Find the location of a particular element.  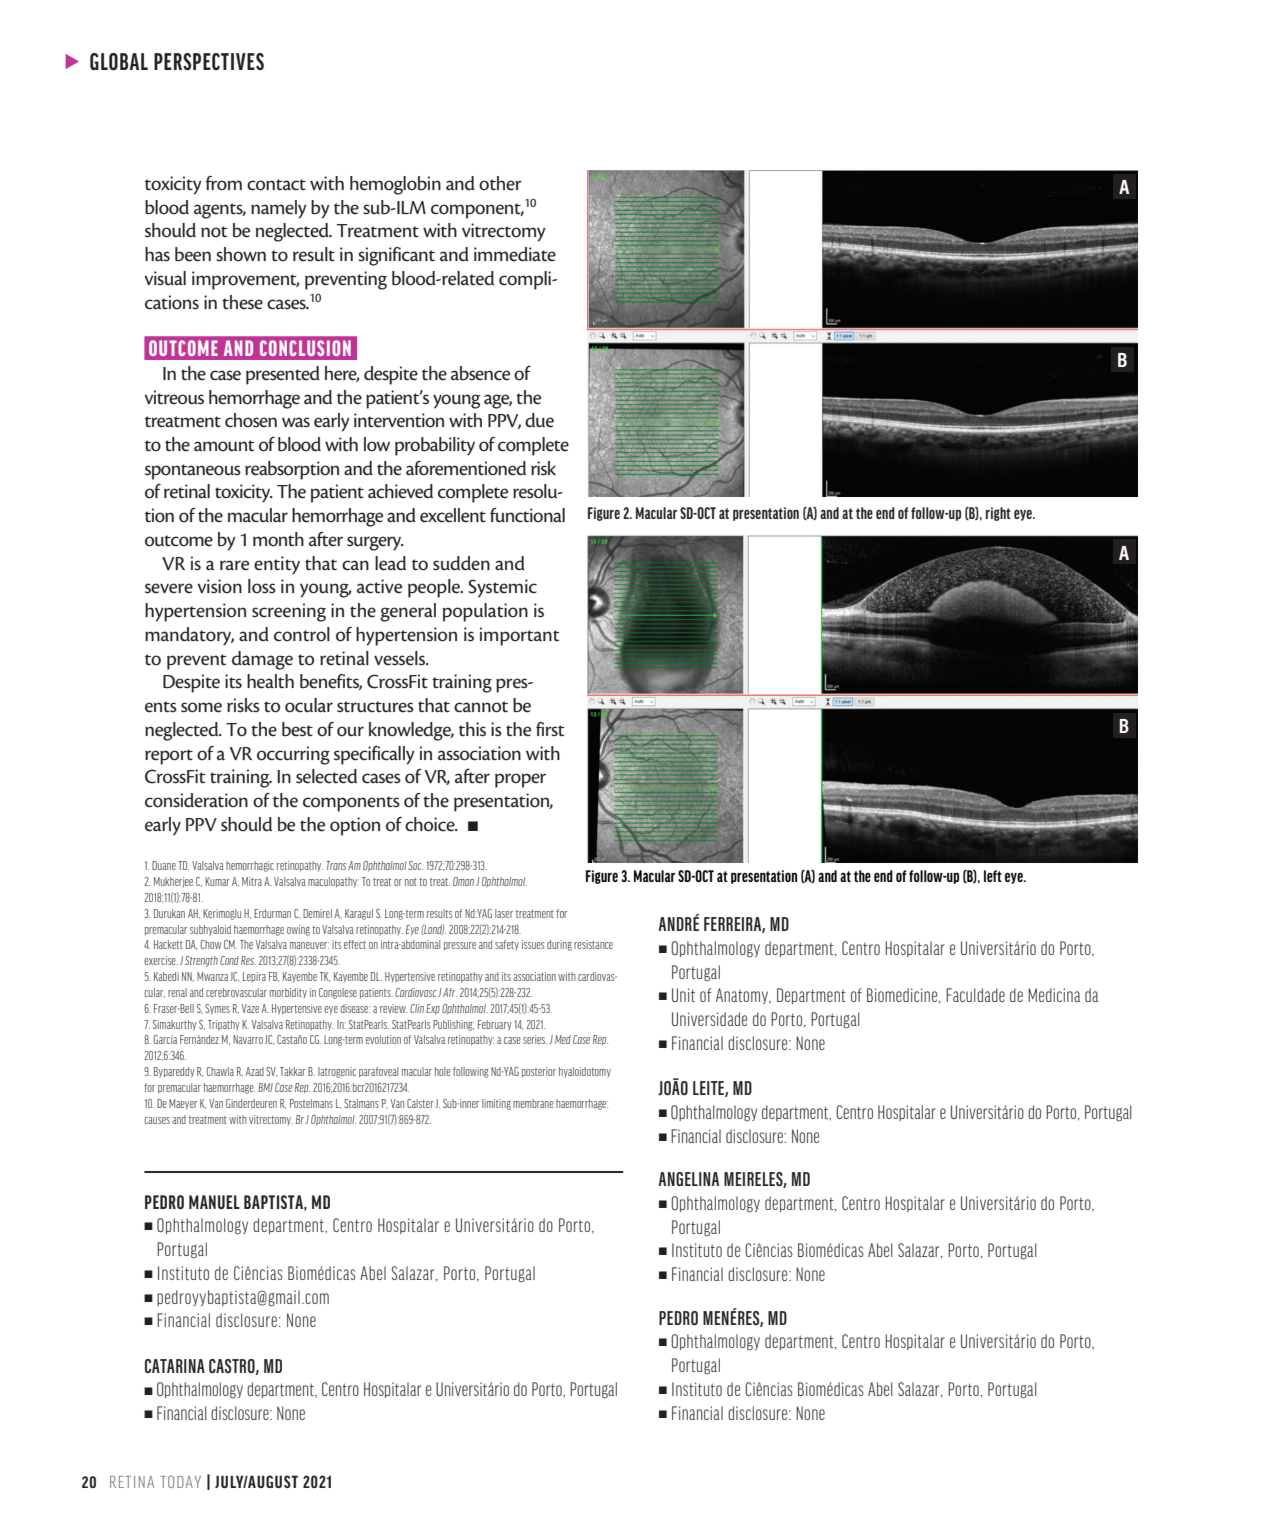

left is located at coordinates (993, 876).
